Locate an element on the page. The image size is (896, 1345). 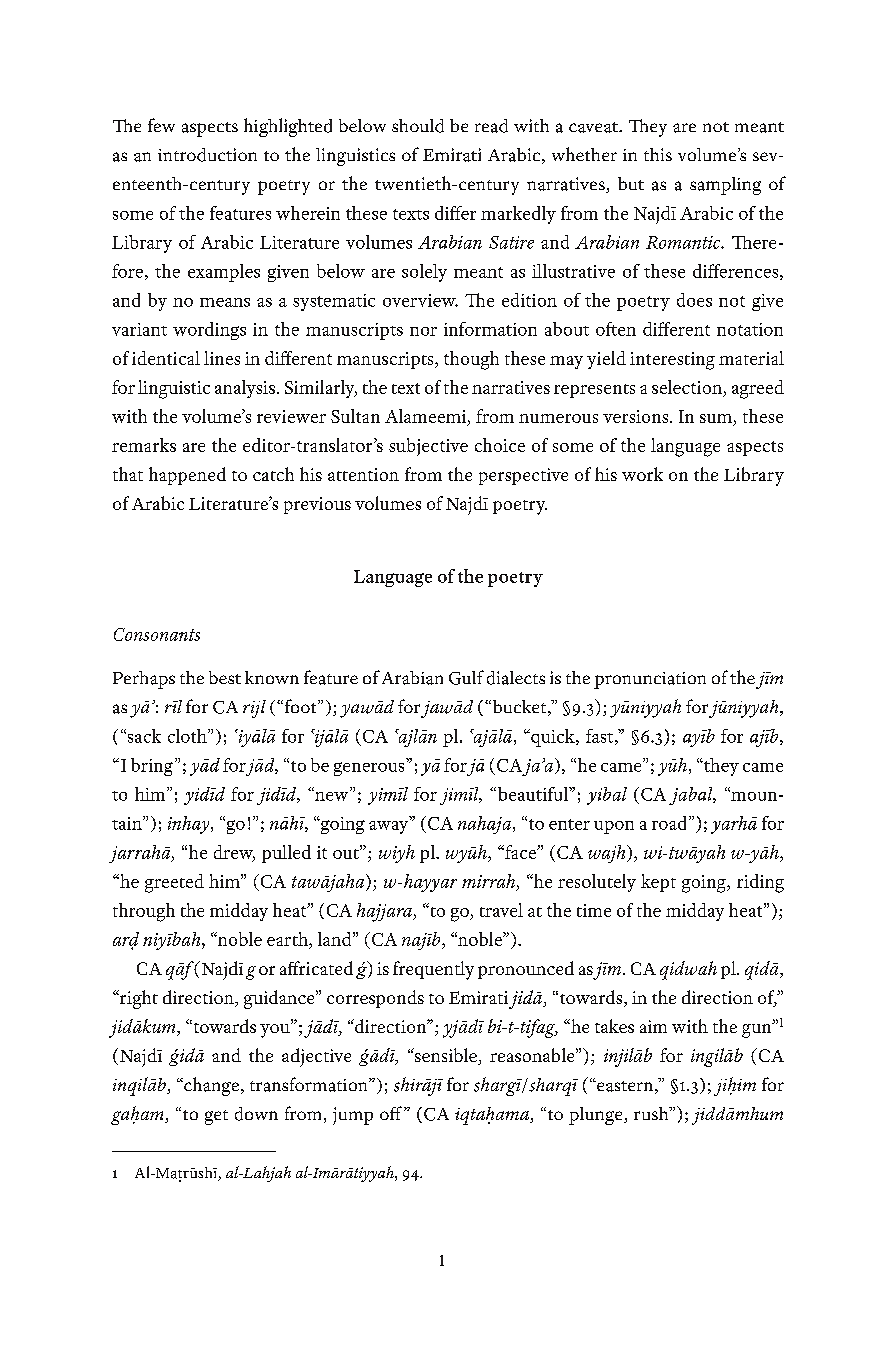
this is located at coordinates (658, 154).
